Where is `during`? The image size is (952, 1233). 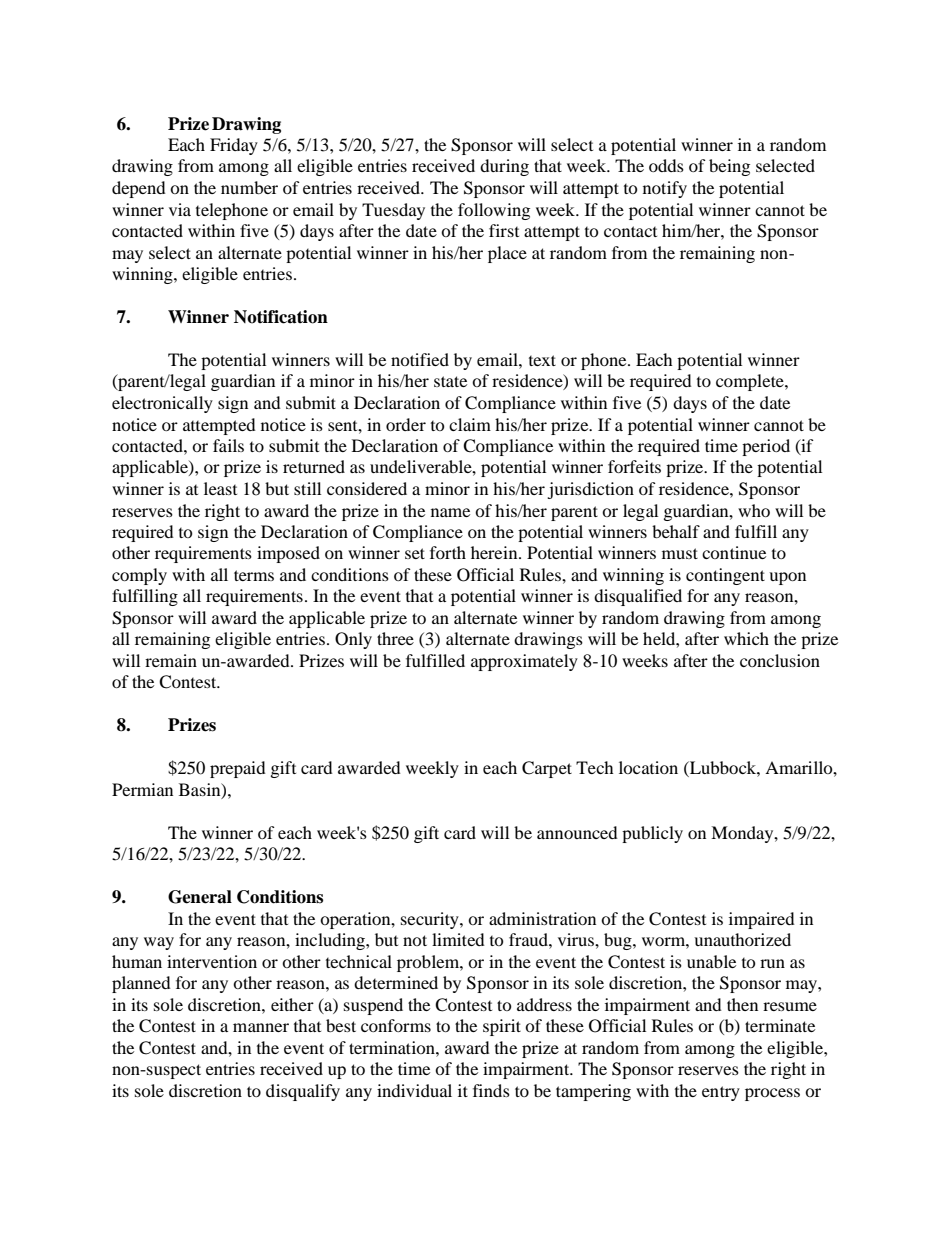 during is located at coordinates (504, 167).
